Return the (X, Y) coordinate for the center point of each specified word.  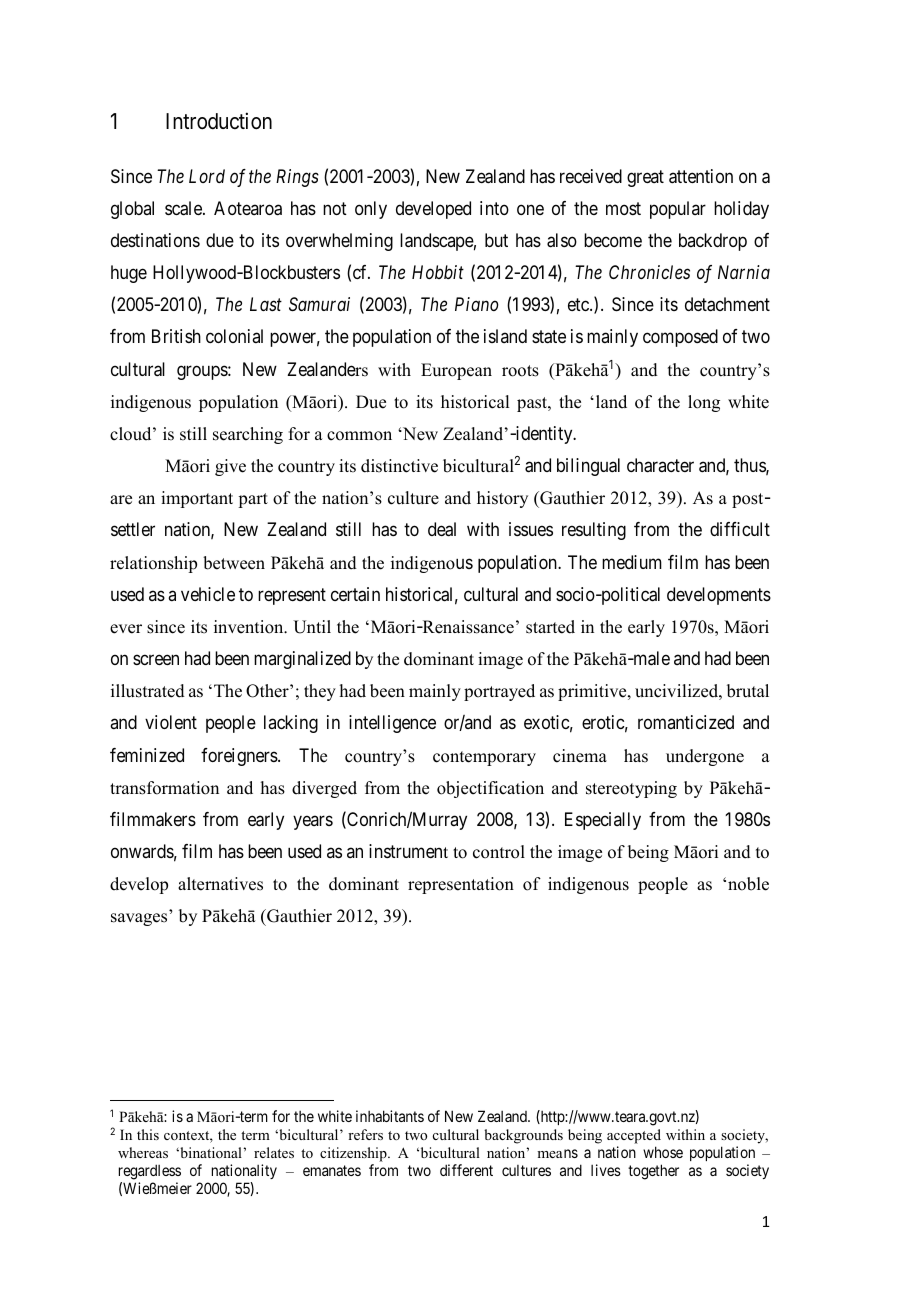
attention (701, 176)
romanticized (686, 722)
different (466, 1170)
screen (156, 660)
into (494, 208)
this (148, 1134)
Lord (207, 176)
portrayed (499, 692)
